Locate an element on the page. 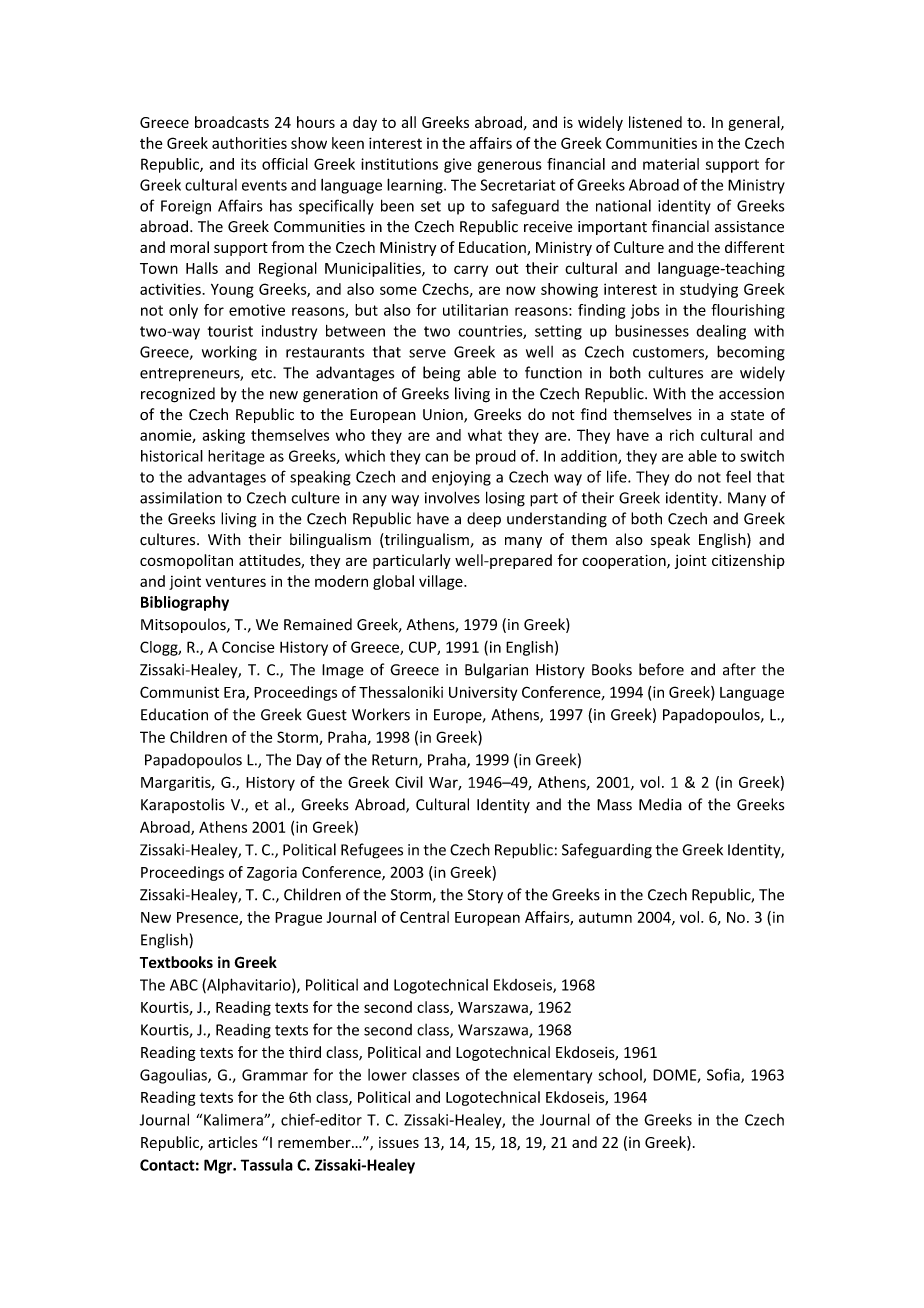 Image resolution: width=924 pixels, height=1308 pixels. issues is located at coordinates (399, 1142).
